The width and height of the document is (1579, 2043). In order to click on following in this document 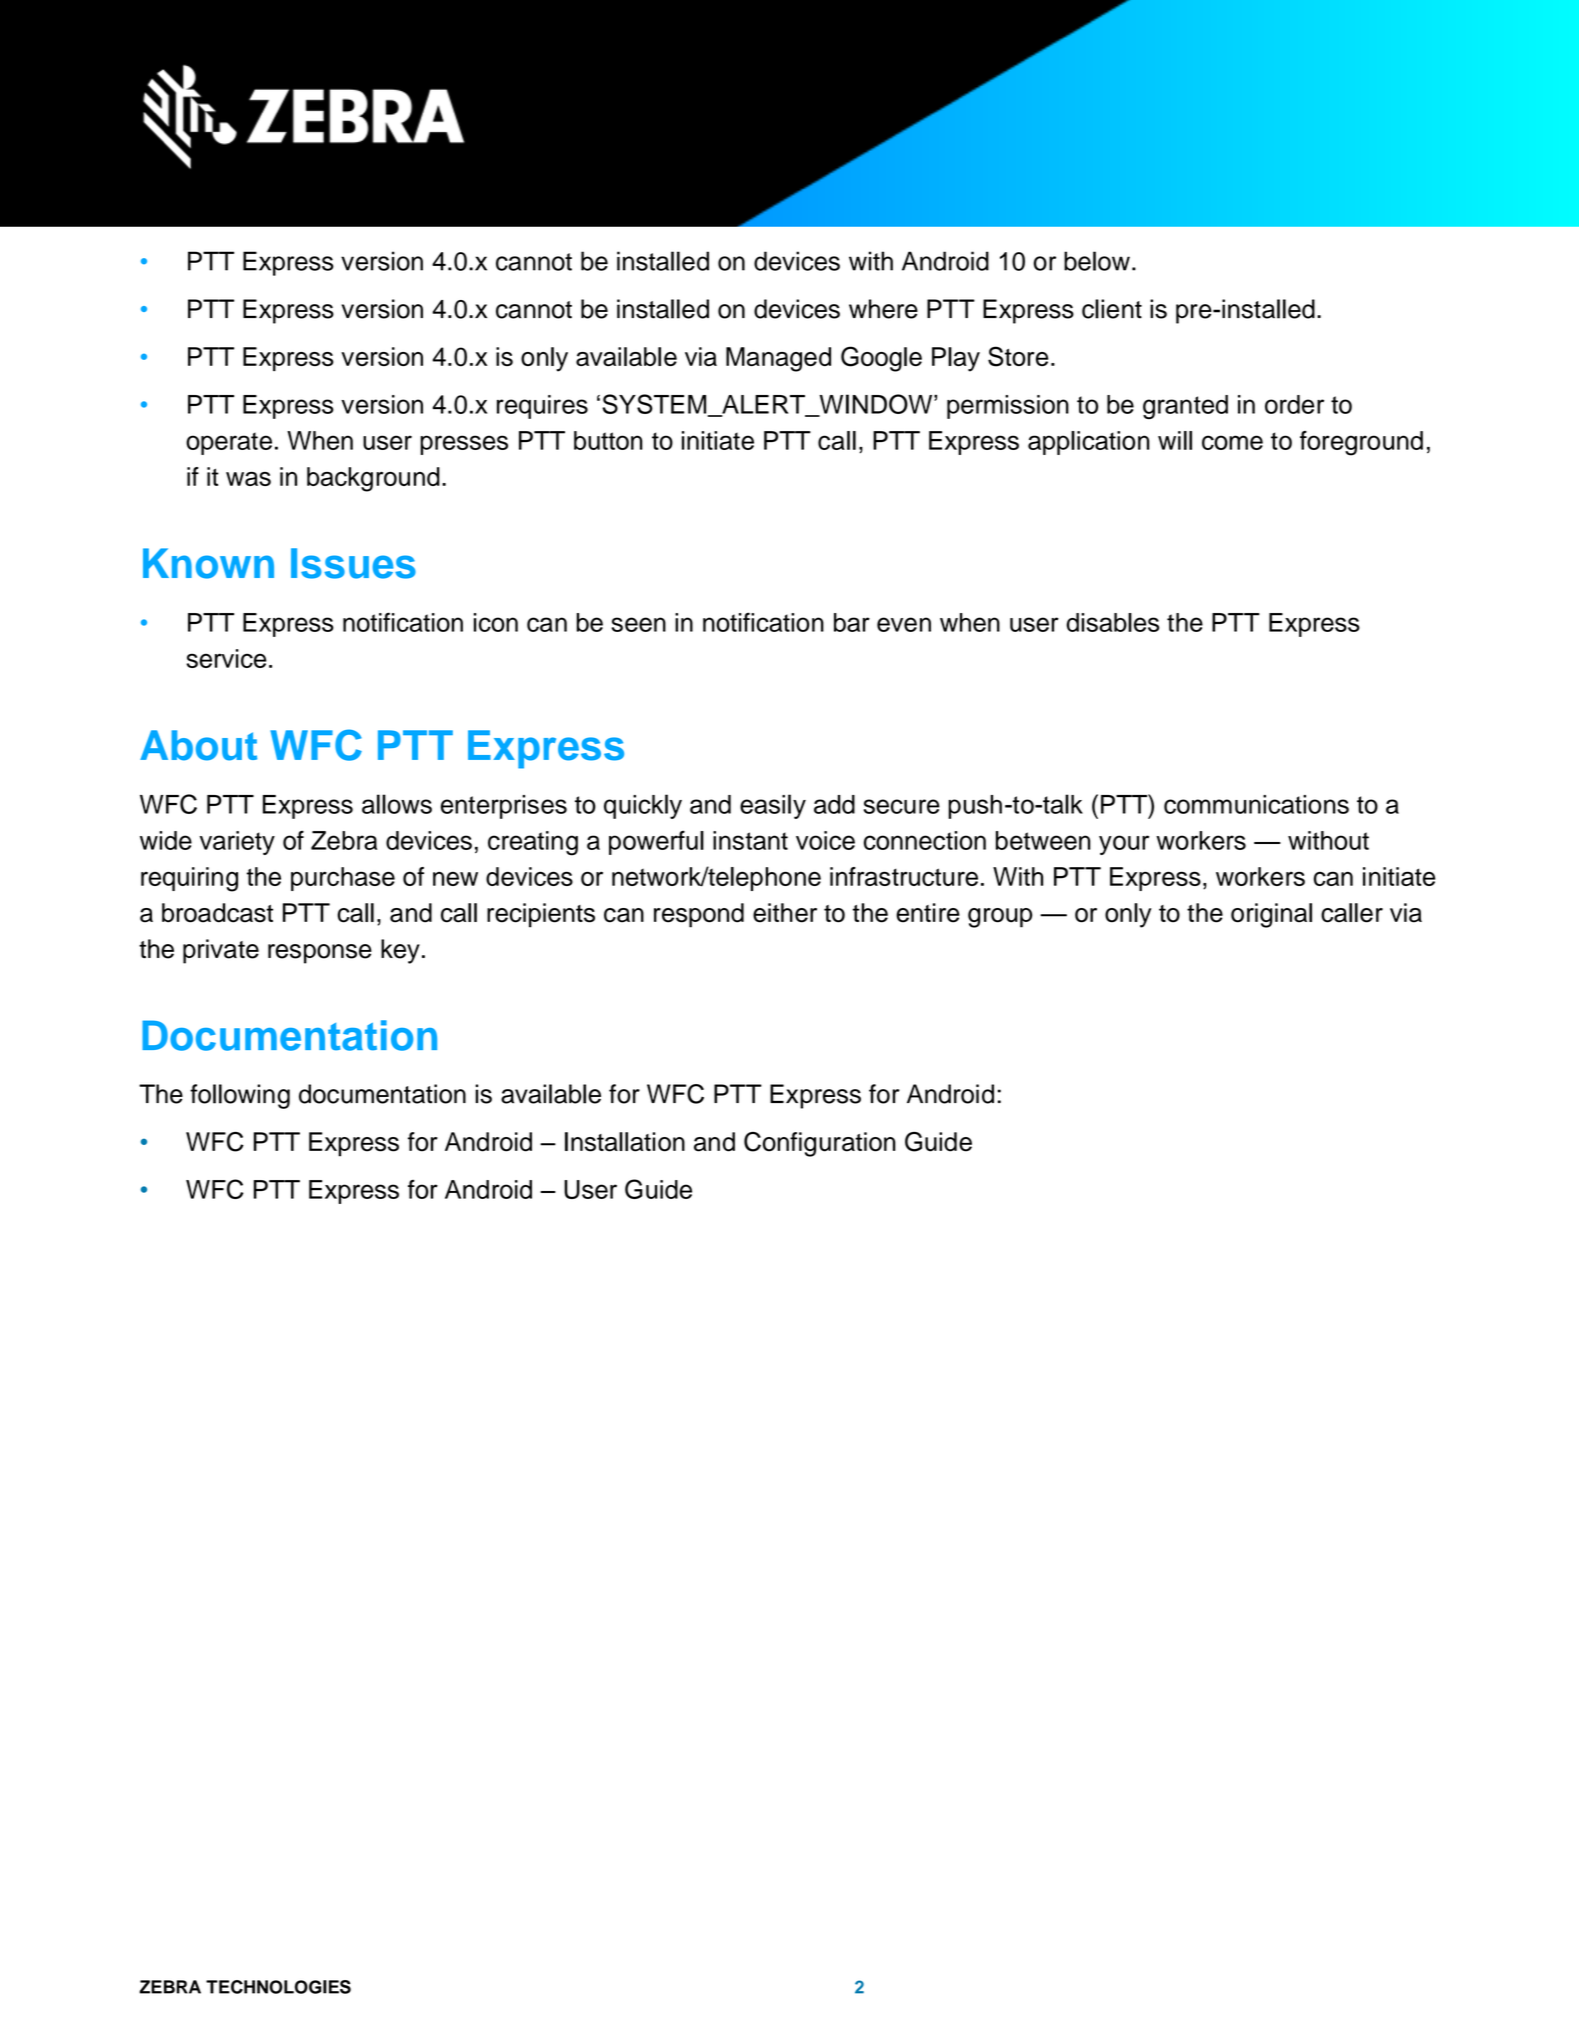, I will do `click(240, 1096)`.
